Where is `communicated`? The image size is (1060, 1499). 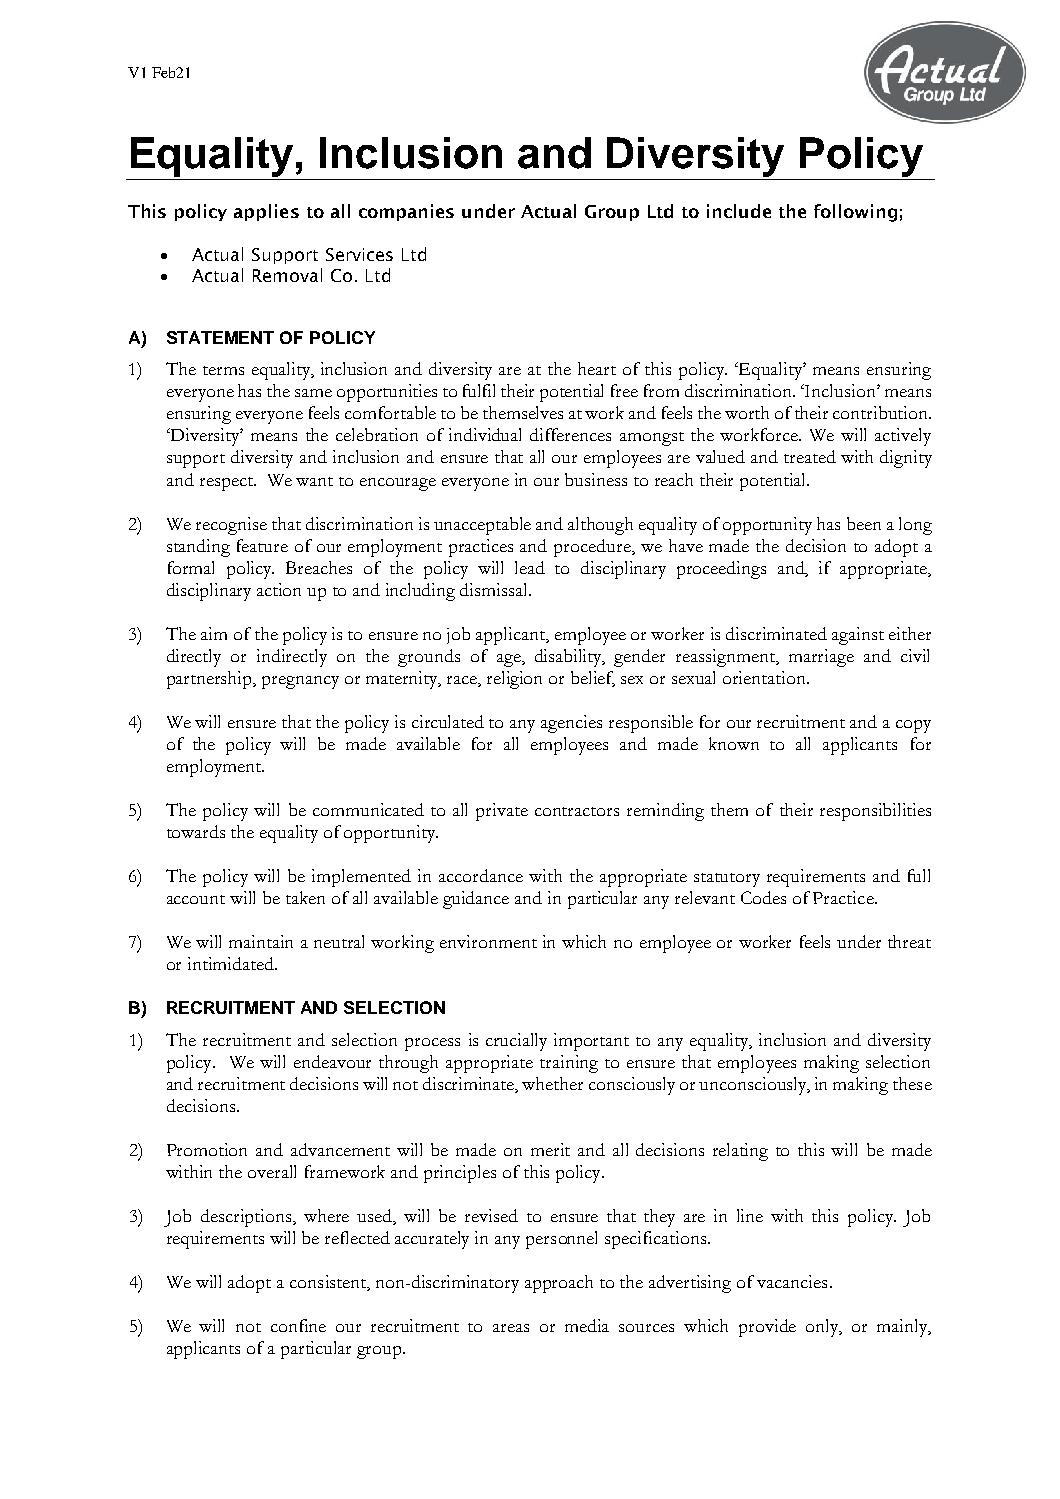
communicated is located at coordinates (368, 809).
